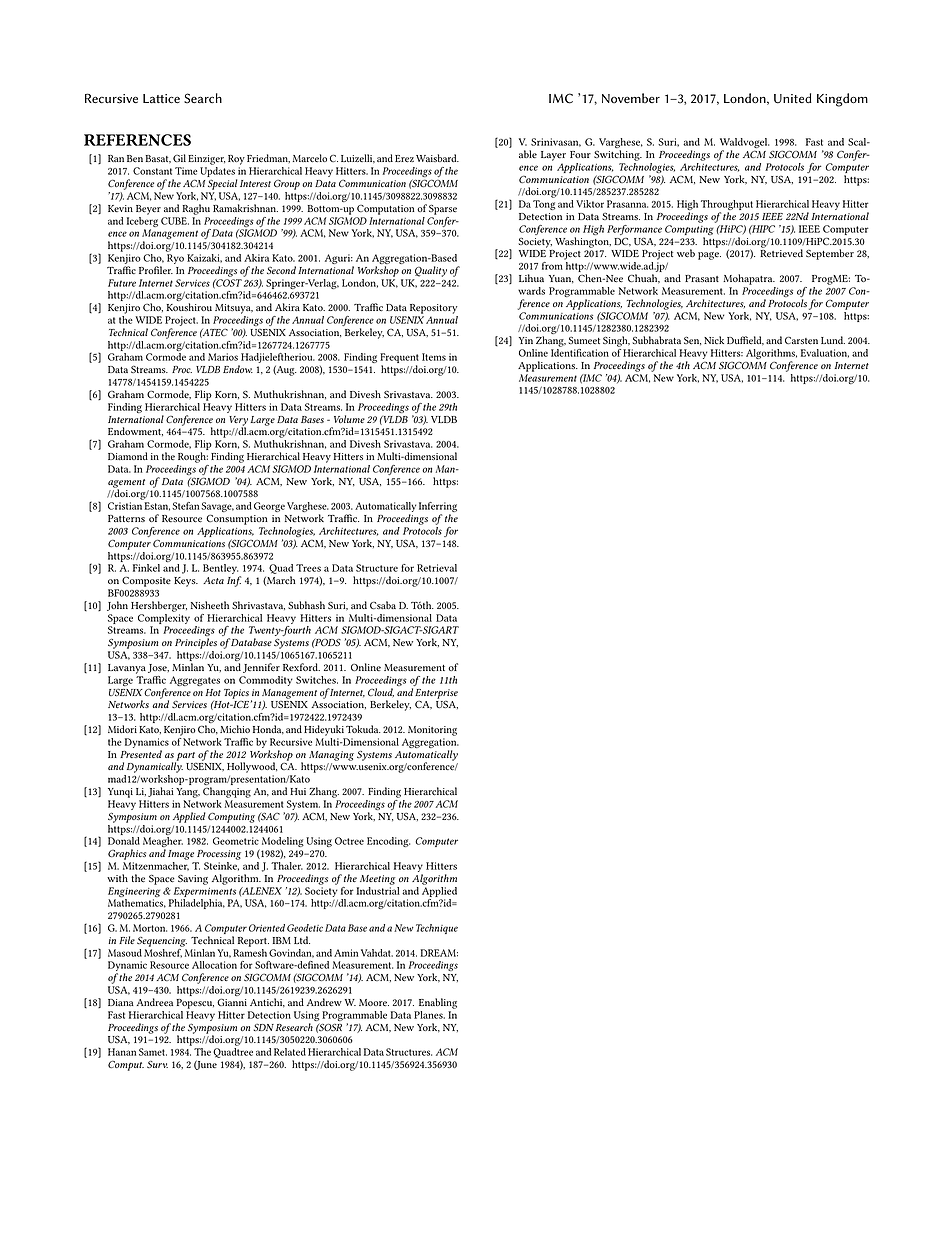  Describe the element at coordinates (437, 929) in the screenshot. I see `Technique` at that location.
